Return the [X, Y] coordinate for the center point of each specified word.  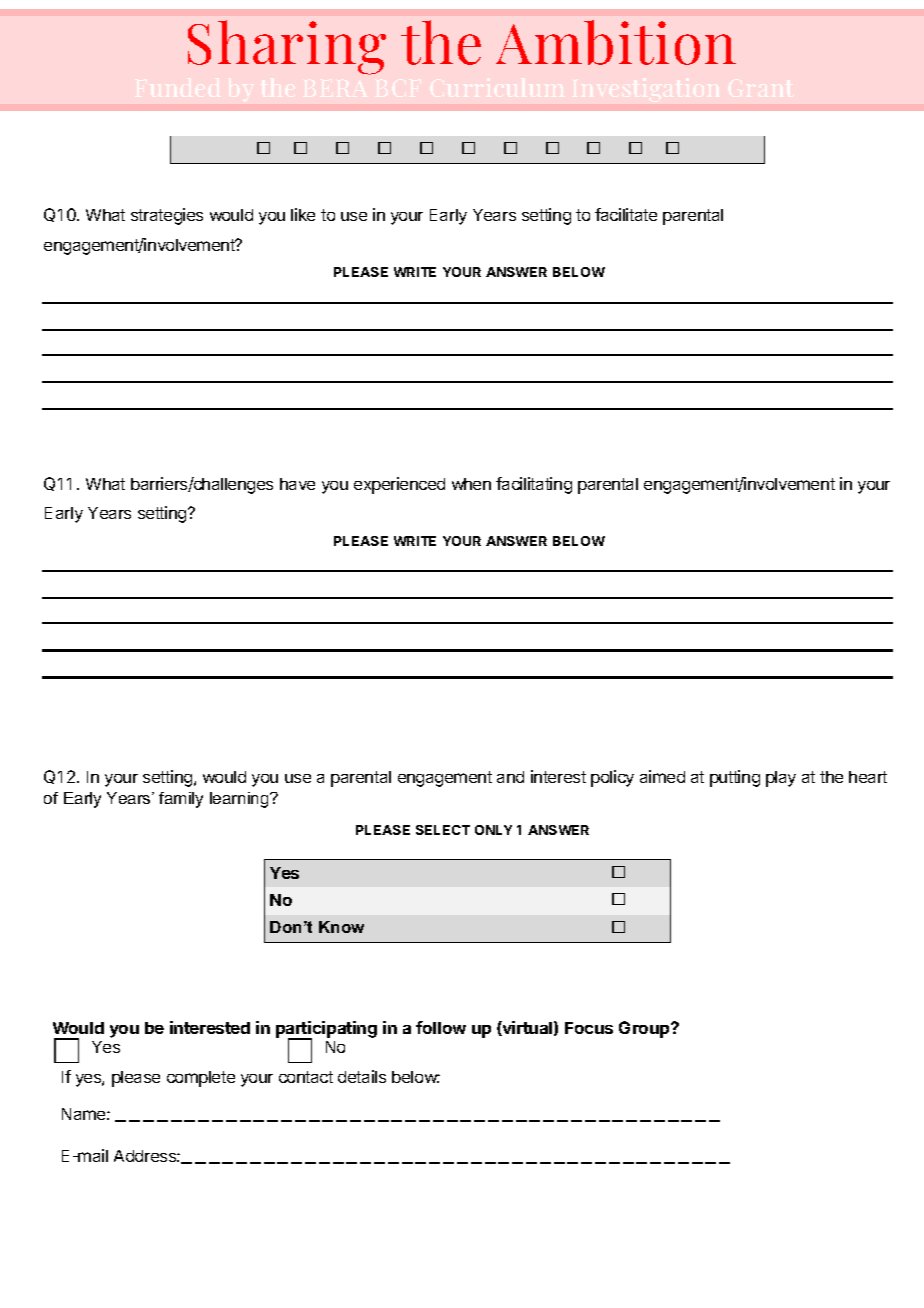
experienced [399, 485]
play [781, 779]
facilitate [626, 214]
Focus [589, 1028]
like [303, 214]
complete [201, 1079]
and [510, 777]
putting [735, 778]
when [471, 484]
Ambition [616, 42]
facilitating [534, 485]
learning [240, 800]
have [297, 484]
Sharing [287, 47]
